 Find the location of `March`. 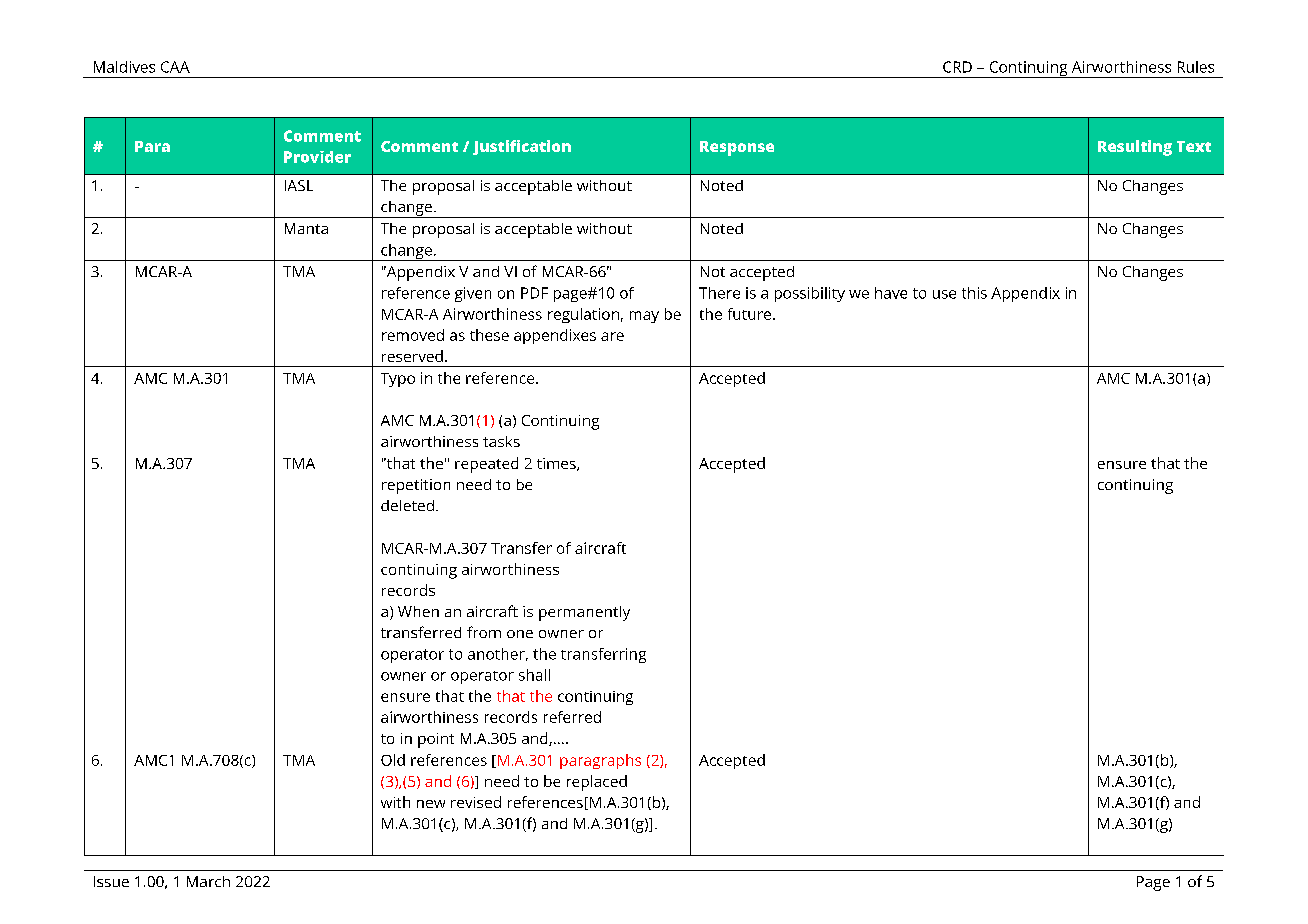

March is located at coordinates (208, 881).
